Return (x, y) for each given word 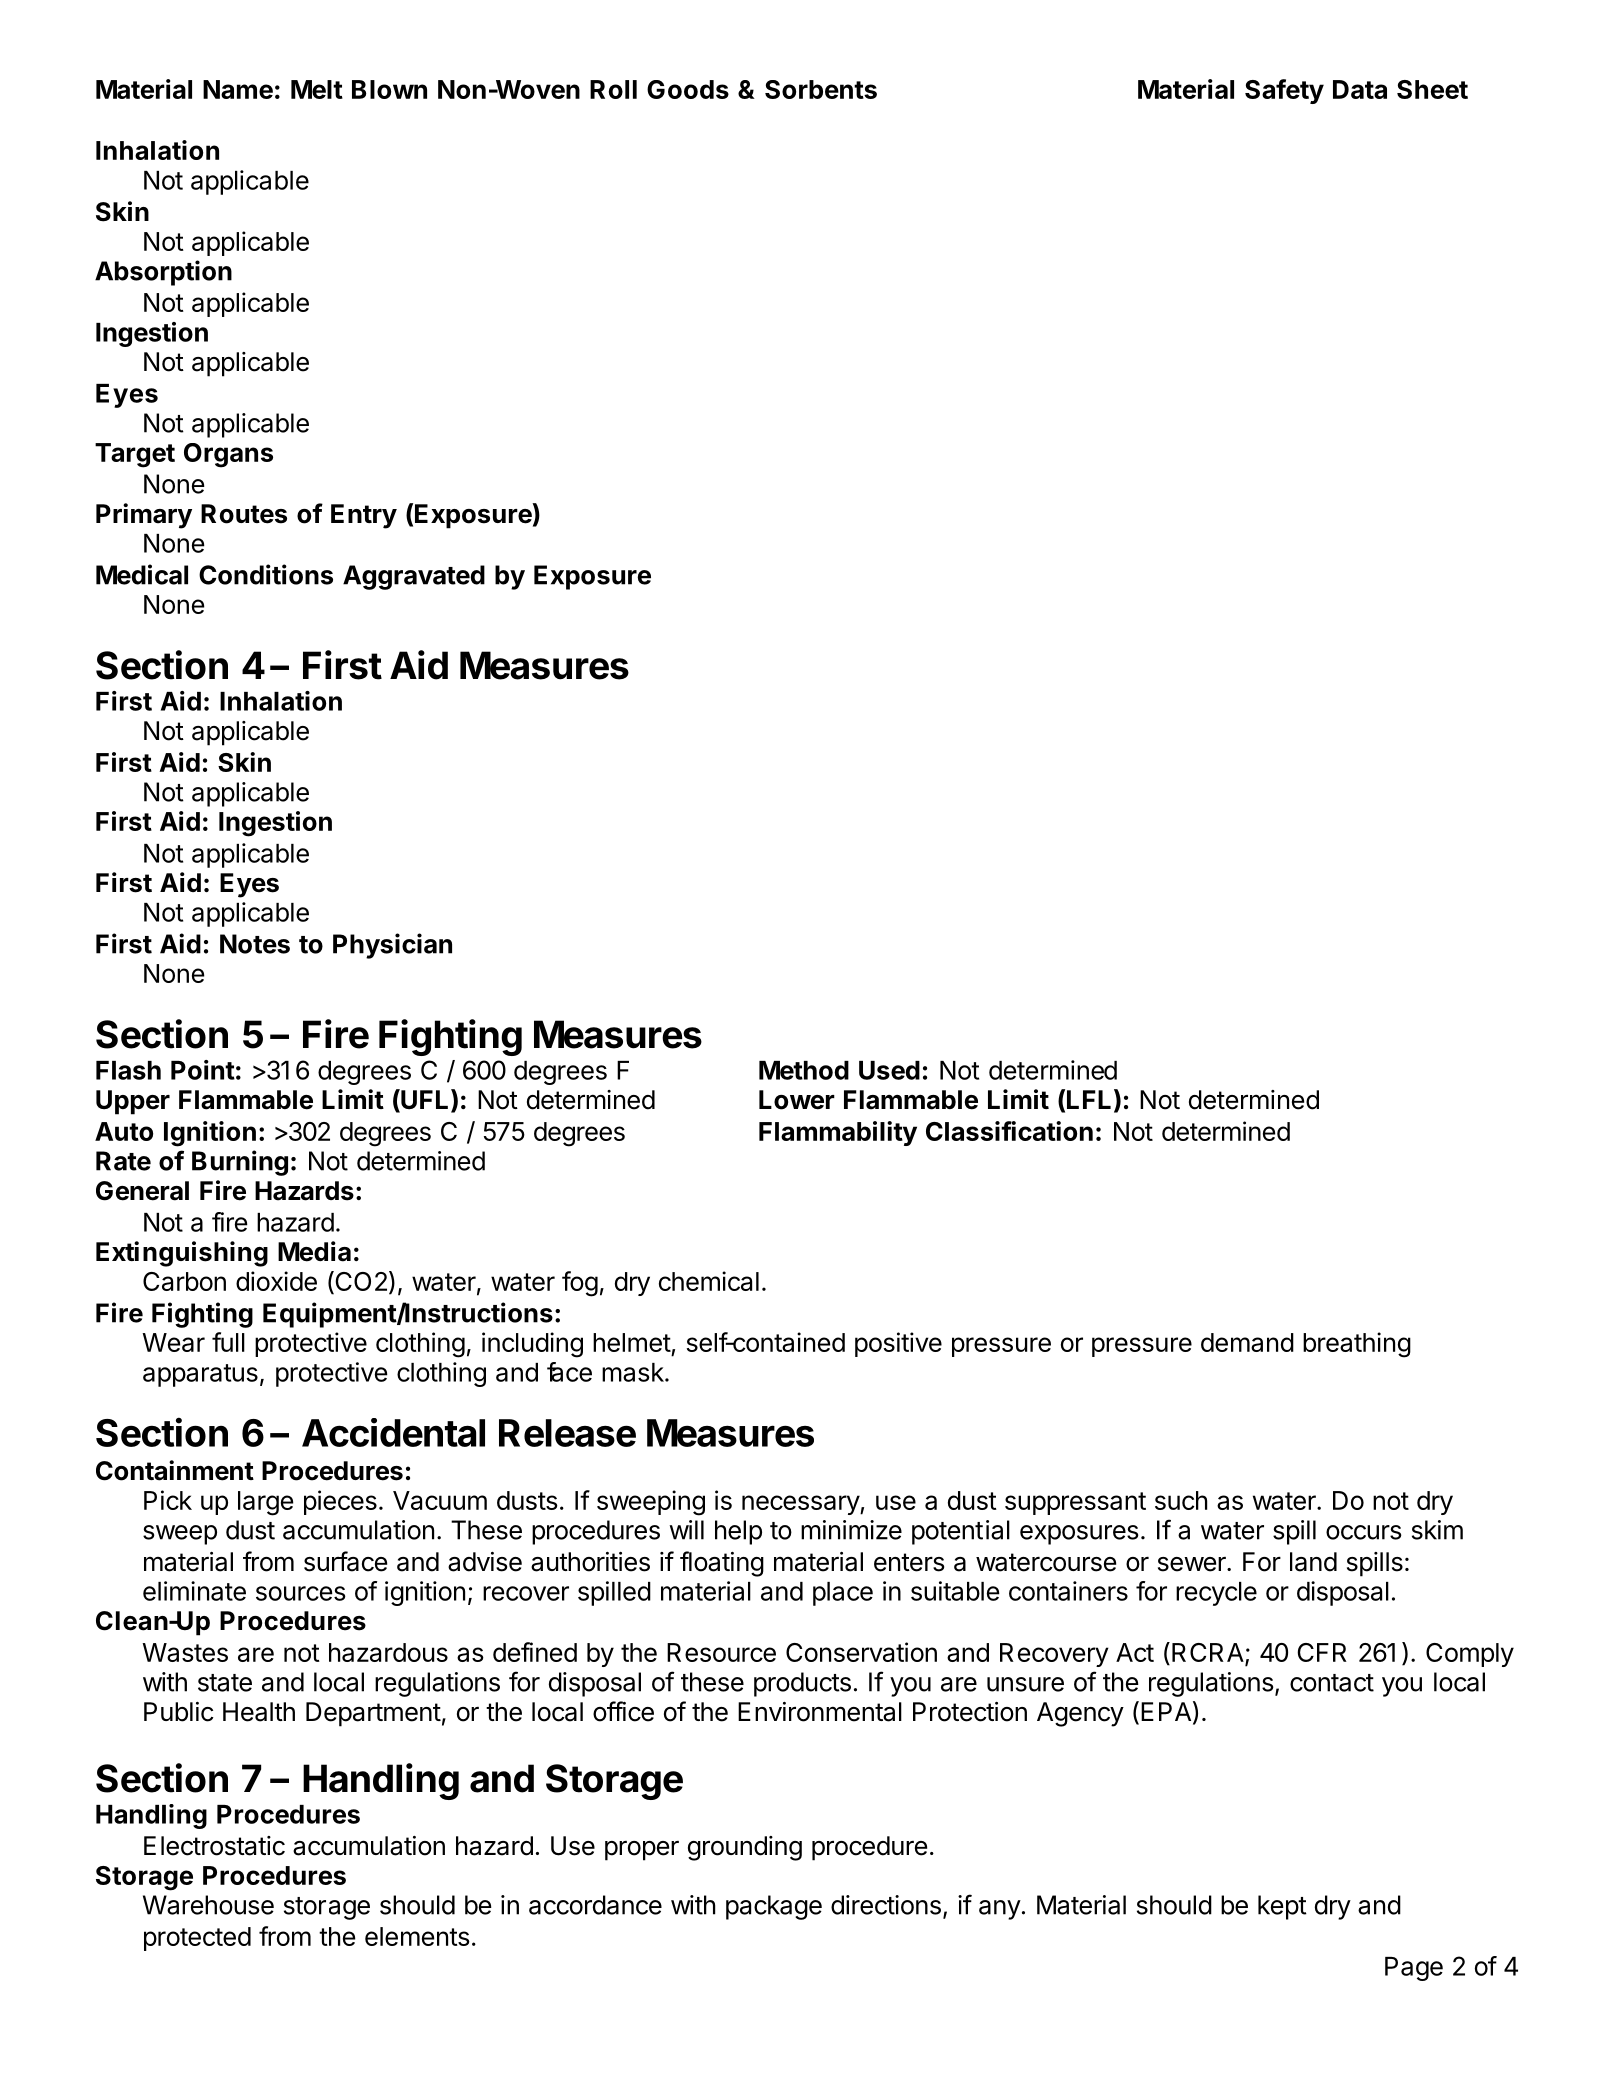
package (774, 1907)
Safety (1284, 91)
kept (1282, 1907)
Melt (317, 89)
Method (804, 1070)
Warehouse (208, 1905)
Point (203, 1070)
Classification (1009, 1131)
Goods (688, 89)
